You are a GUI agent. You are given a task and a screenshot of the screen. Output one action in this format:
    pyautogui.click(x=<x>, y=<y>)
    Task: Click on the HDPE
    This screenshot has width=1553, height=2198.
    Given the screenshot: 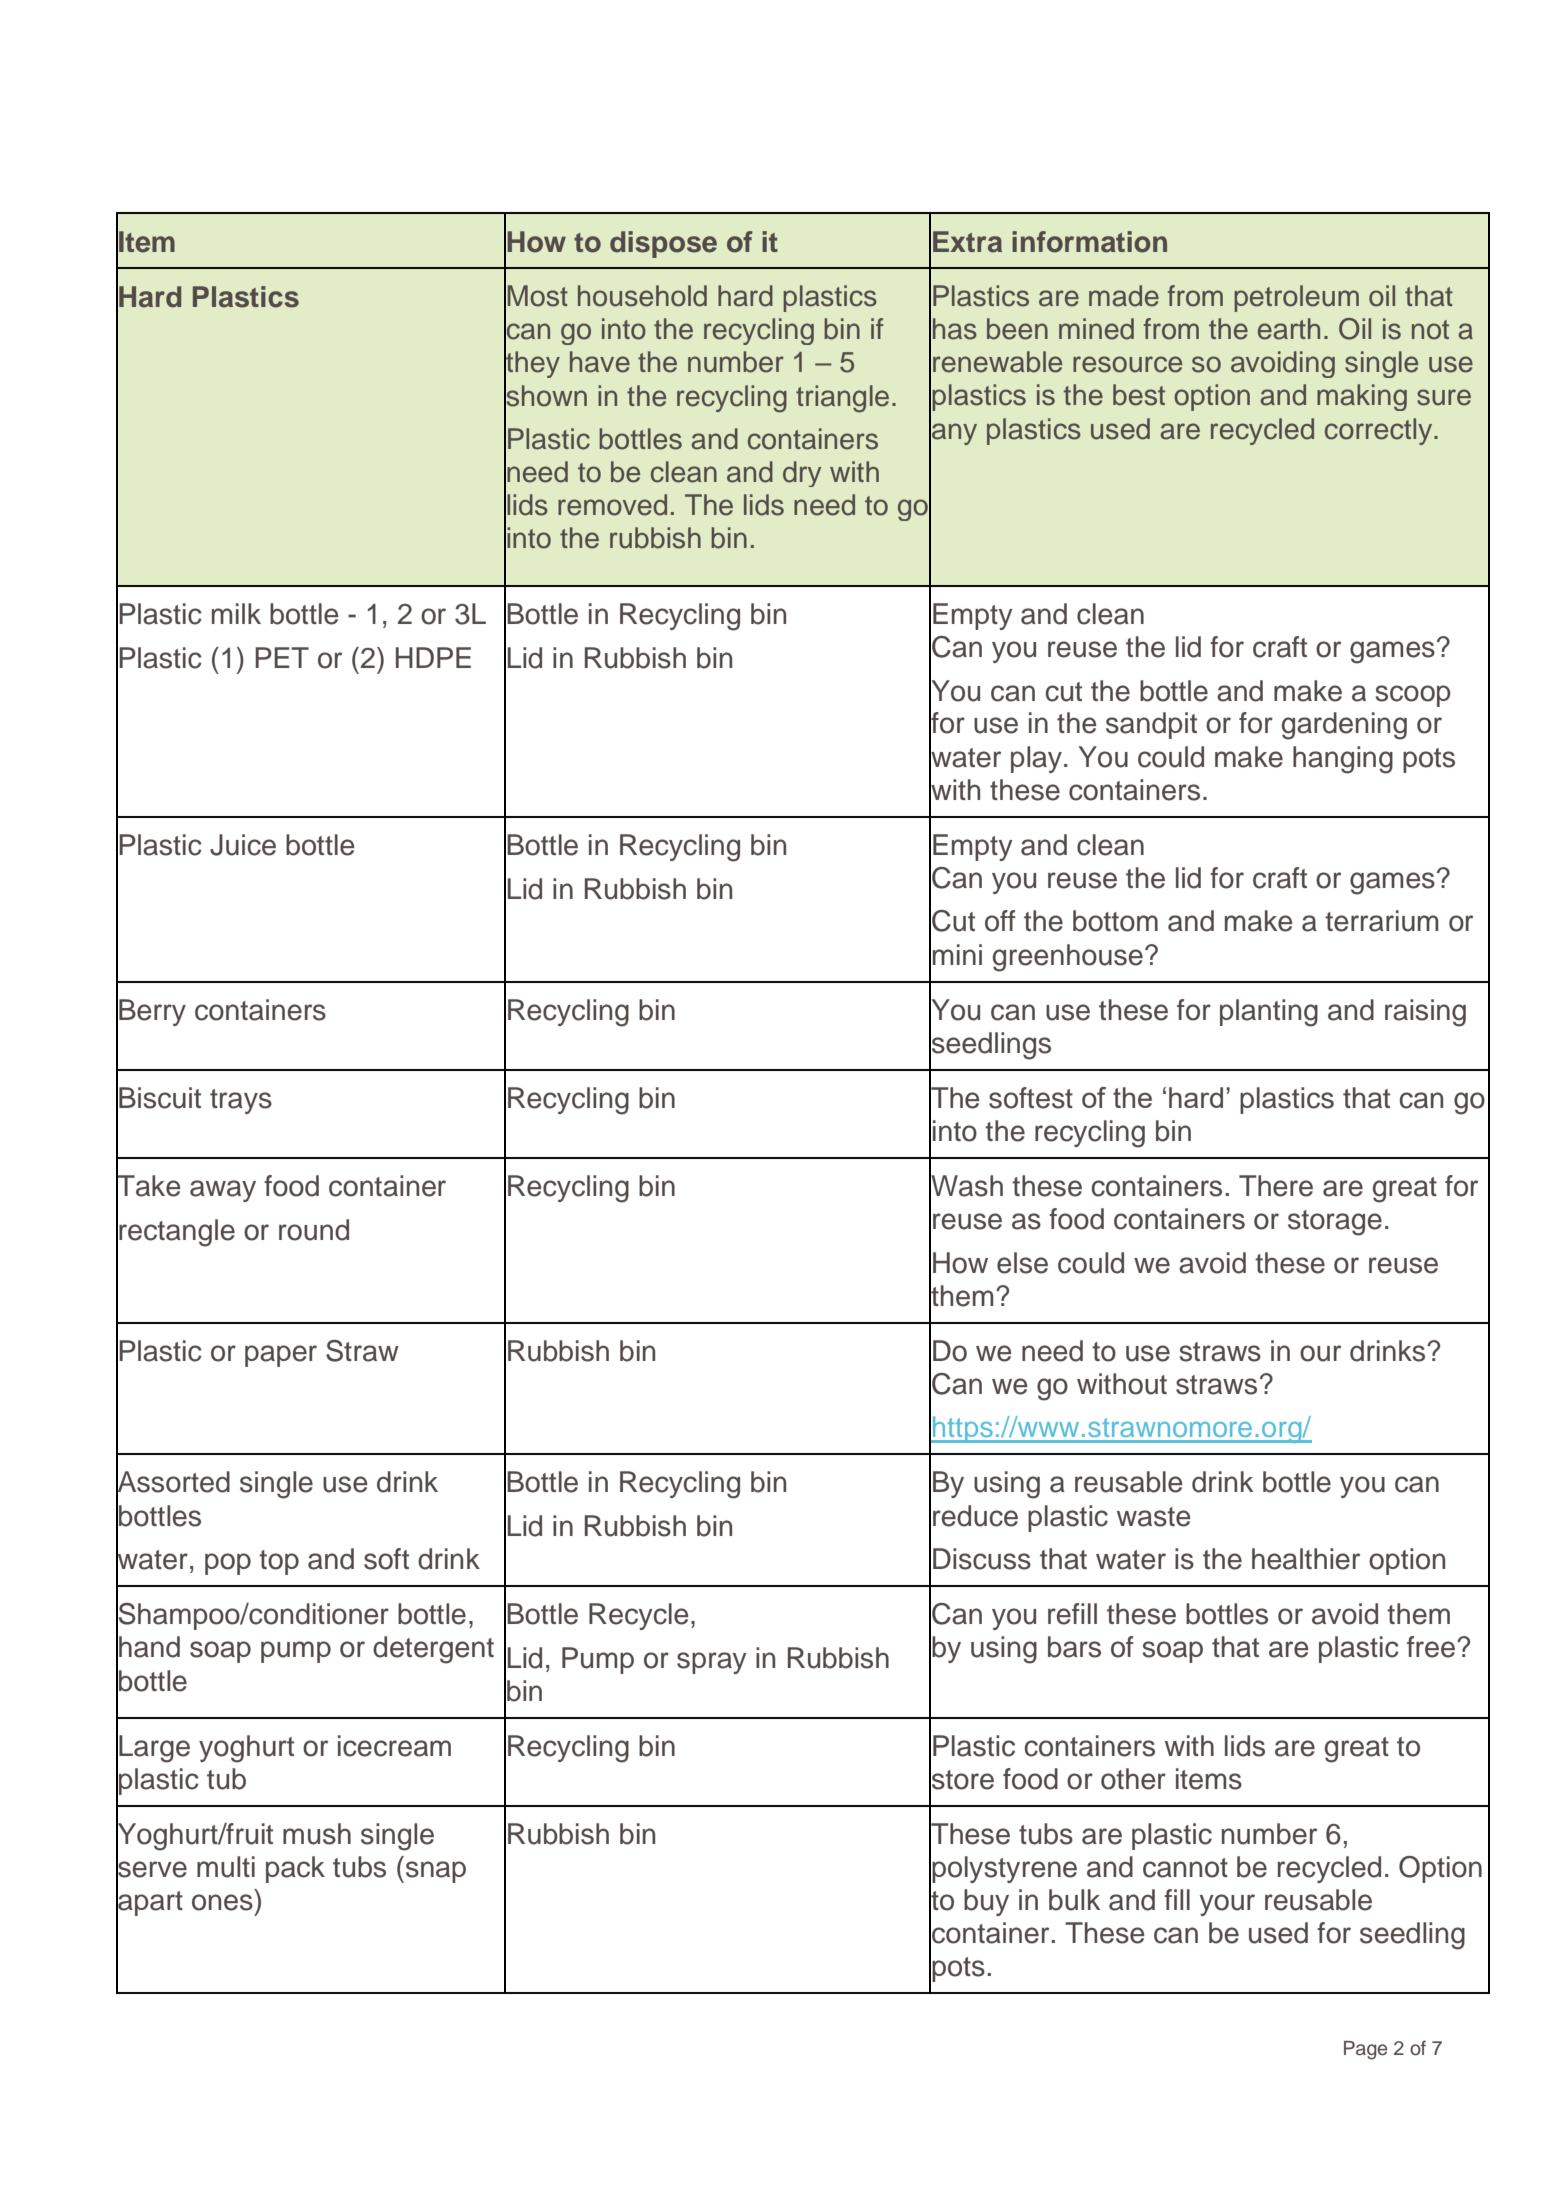 What is the action you would take?
    pyautogui.click(x=433, y=657)
